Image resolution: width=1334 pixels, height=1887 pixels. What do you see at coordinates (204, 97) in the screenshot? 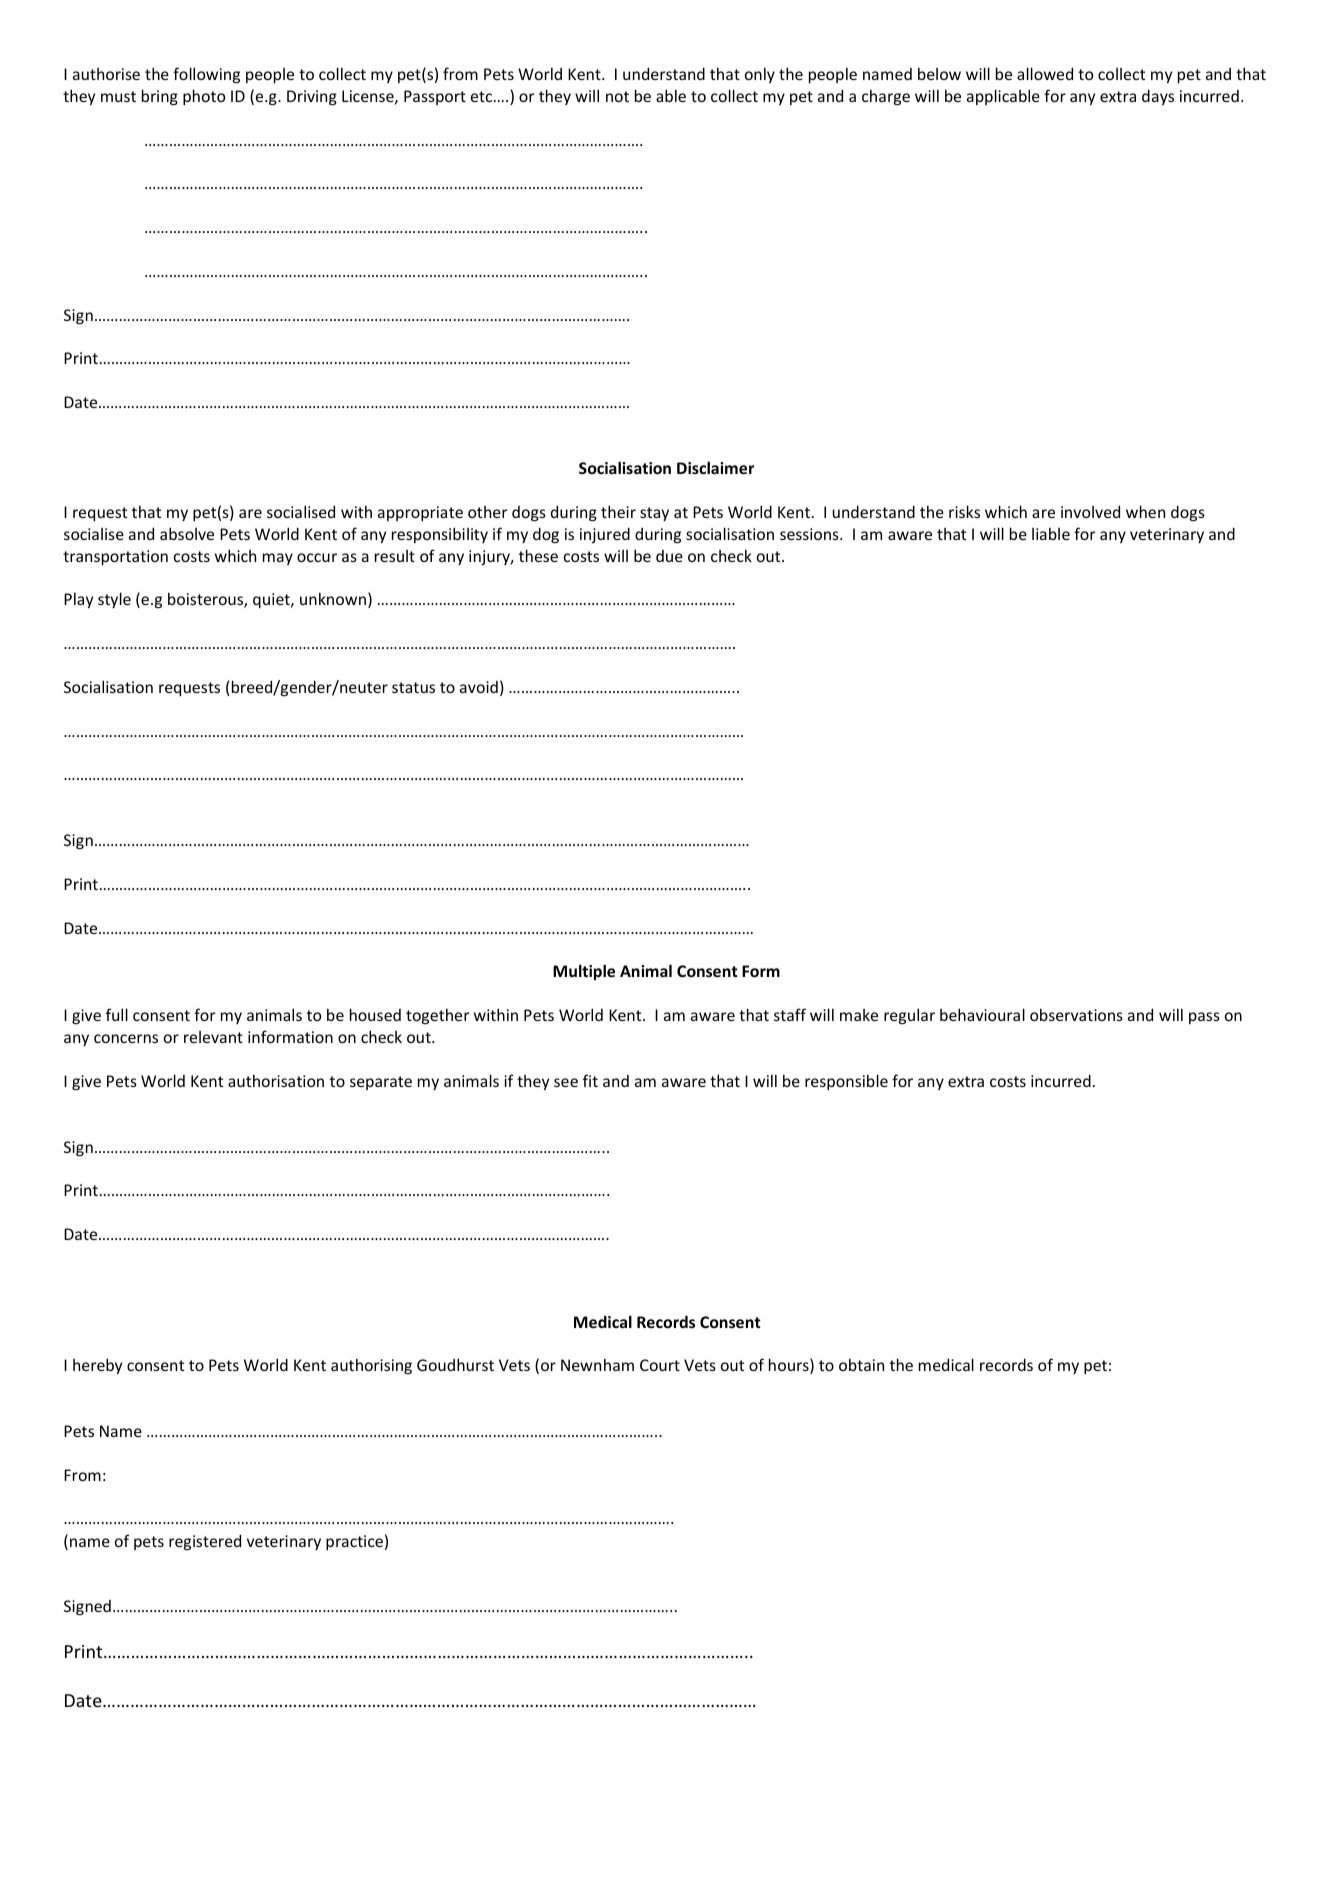
I see `photo` at bounding box center [204, 97].
